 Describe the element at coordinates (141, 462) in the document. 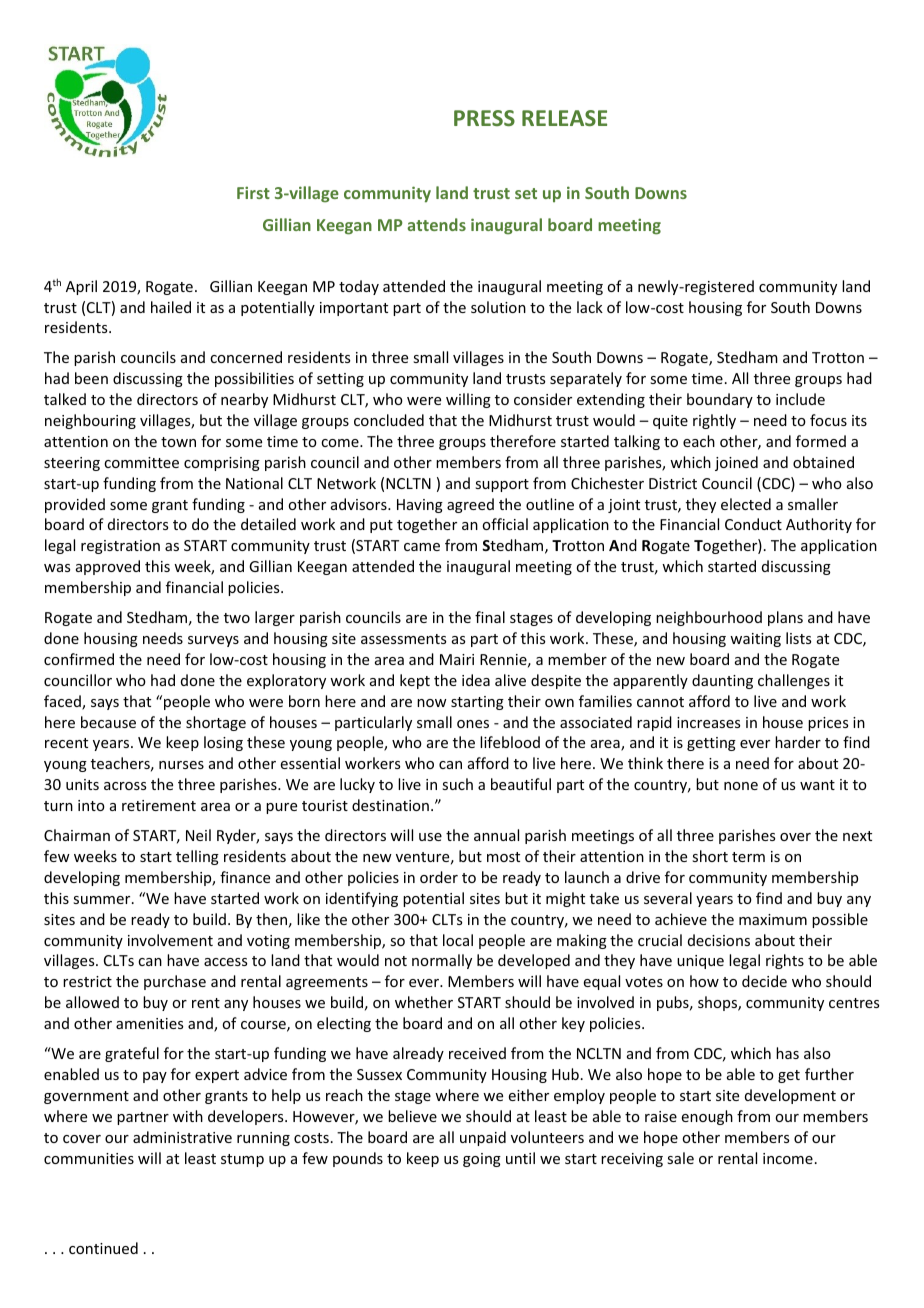

I see `committee` at that location.
